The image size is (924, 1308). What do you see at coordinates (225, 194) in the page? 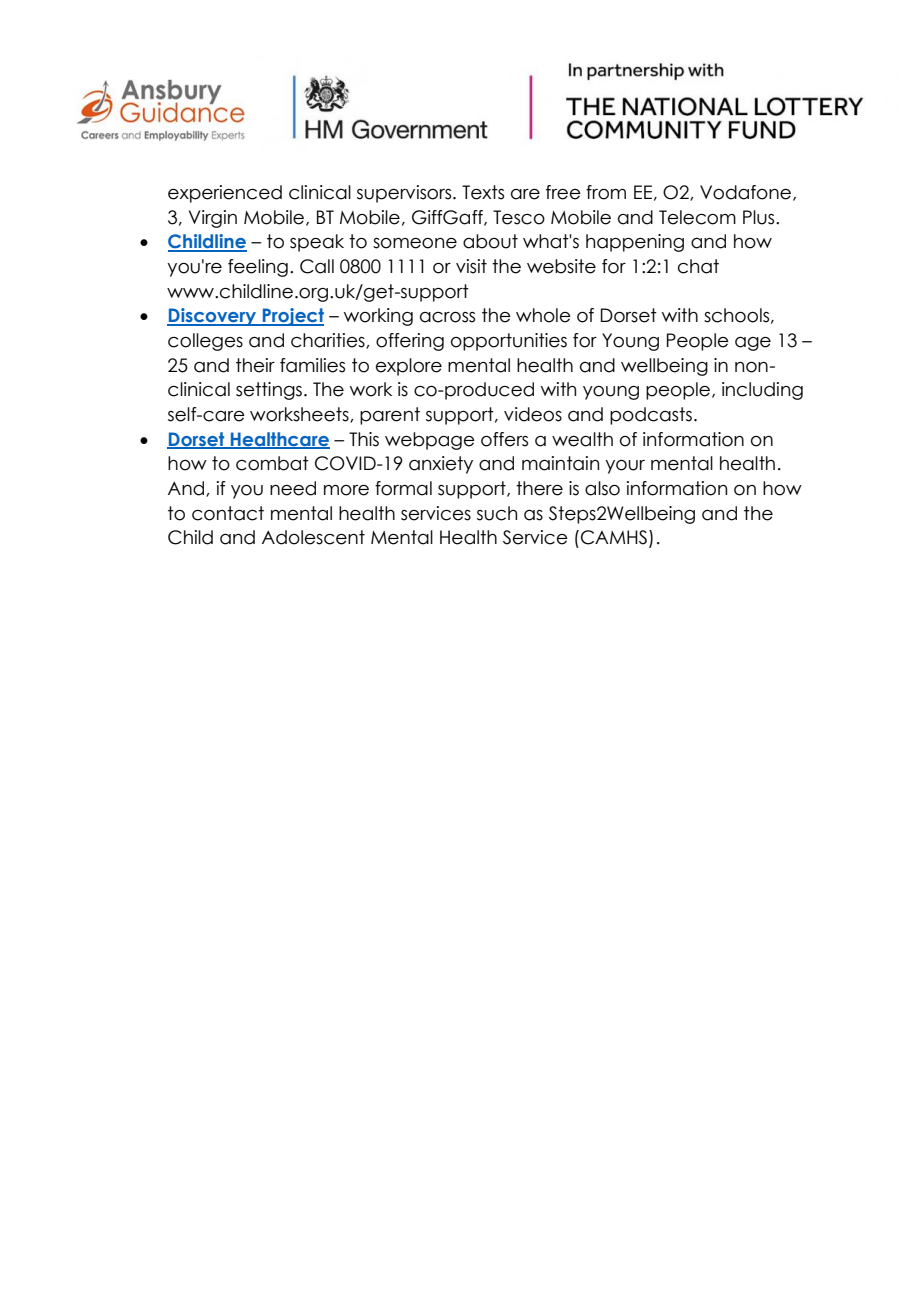
I see `experienced` at bounding box center [225, 194].
